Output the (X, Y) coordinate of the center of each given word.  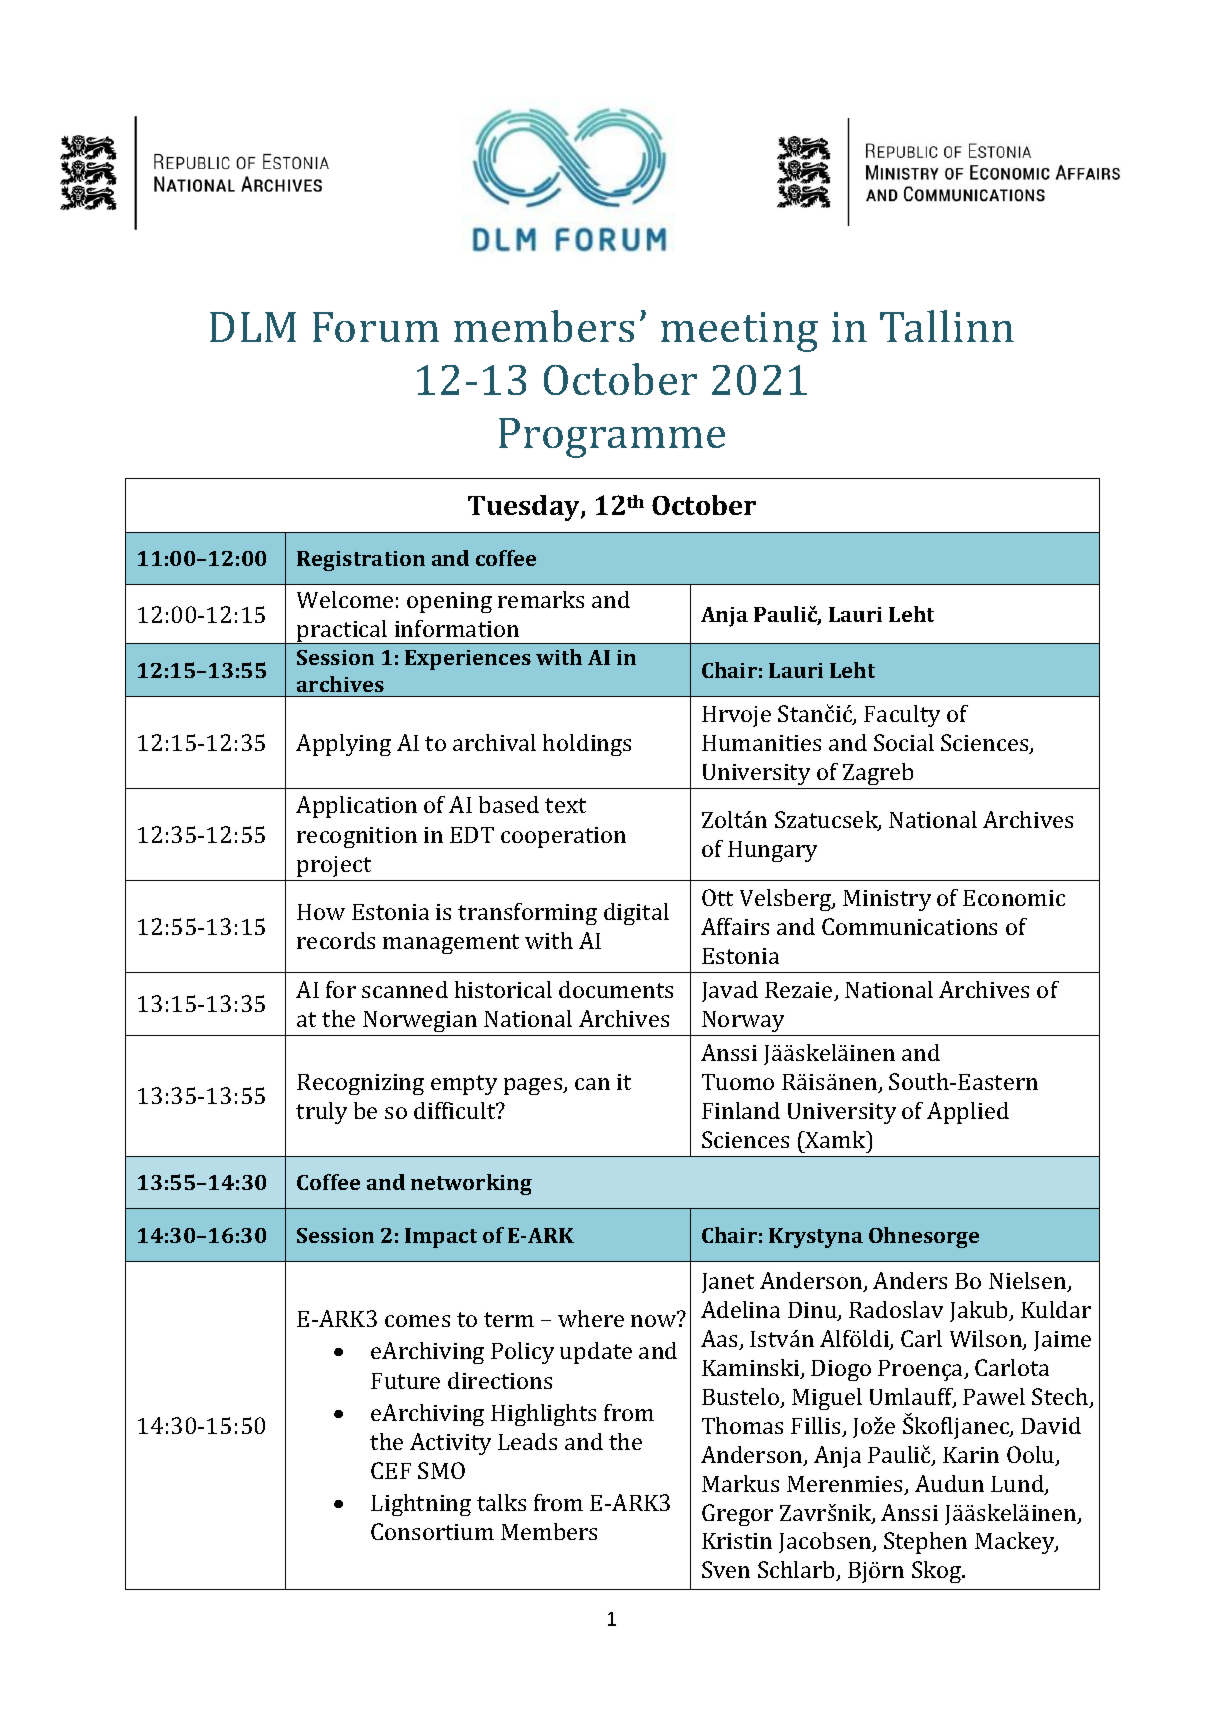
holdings (587, 745)
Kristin (737, 1541)
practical (342, 632)
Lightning (421, 1505)
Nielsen (1029, 1282)
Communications (909, 926)
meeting (739, 332)
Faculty (902, 716)
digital (636, 914)
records (336, 940)
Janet (728, 1283)
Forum (376, 327)
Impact (441, 1238)
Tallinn (947, 326)
